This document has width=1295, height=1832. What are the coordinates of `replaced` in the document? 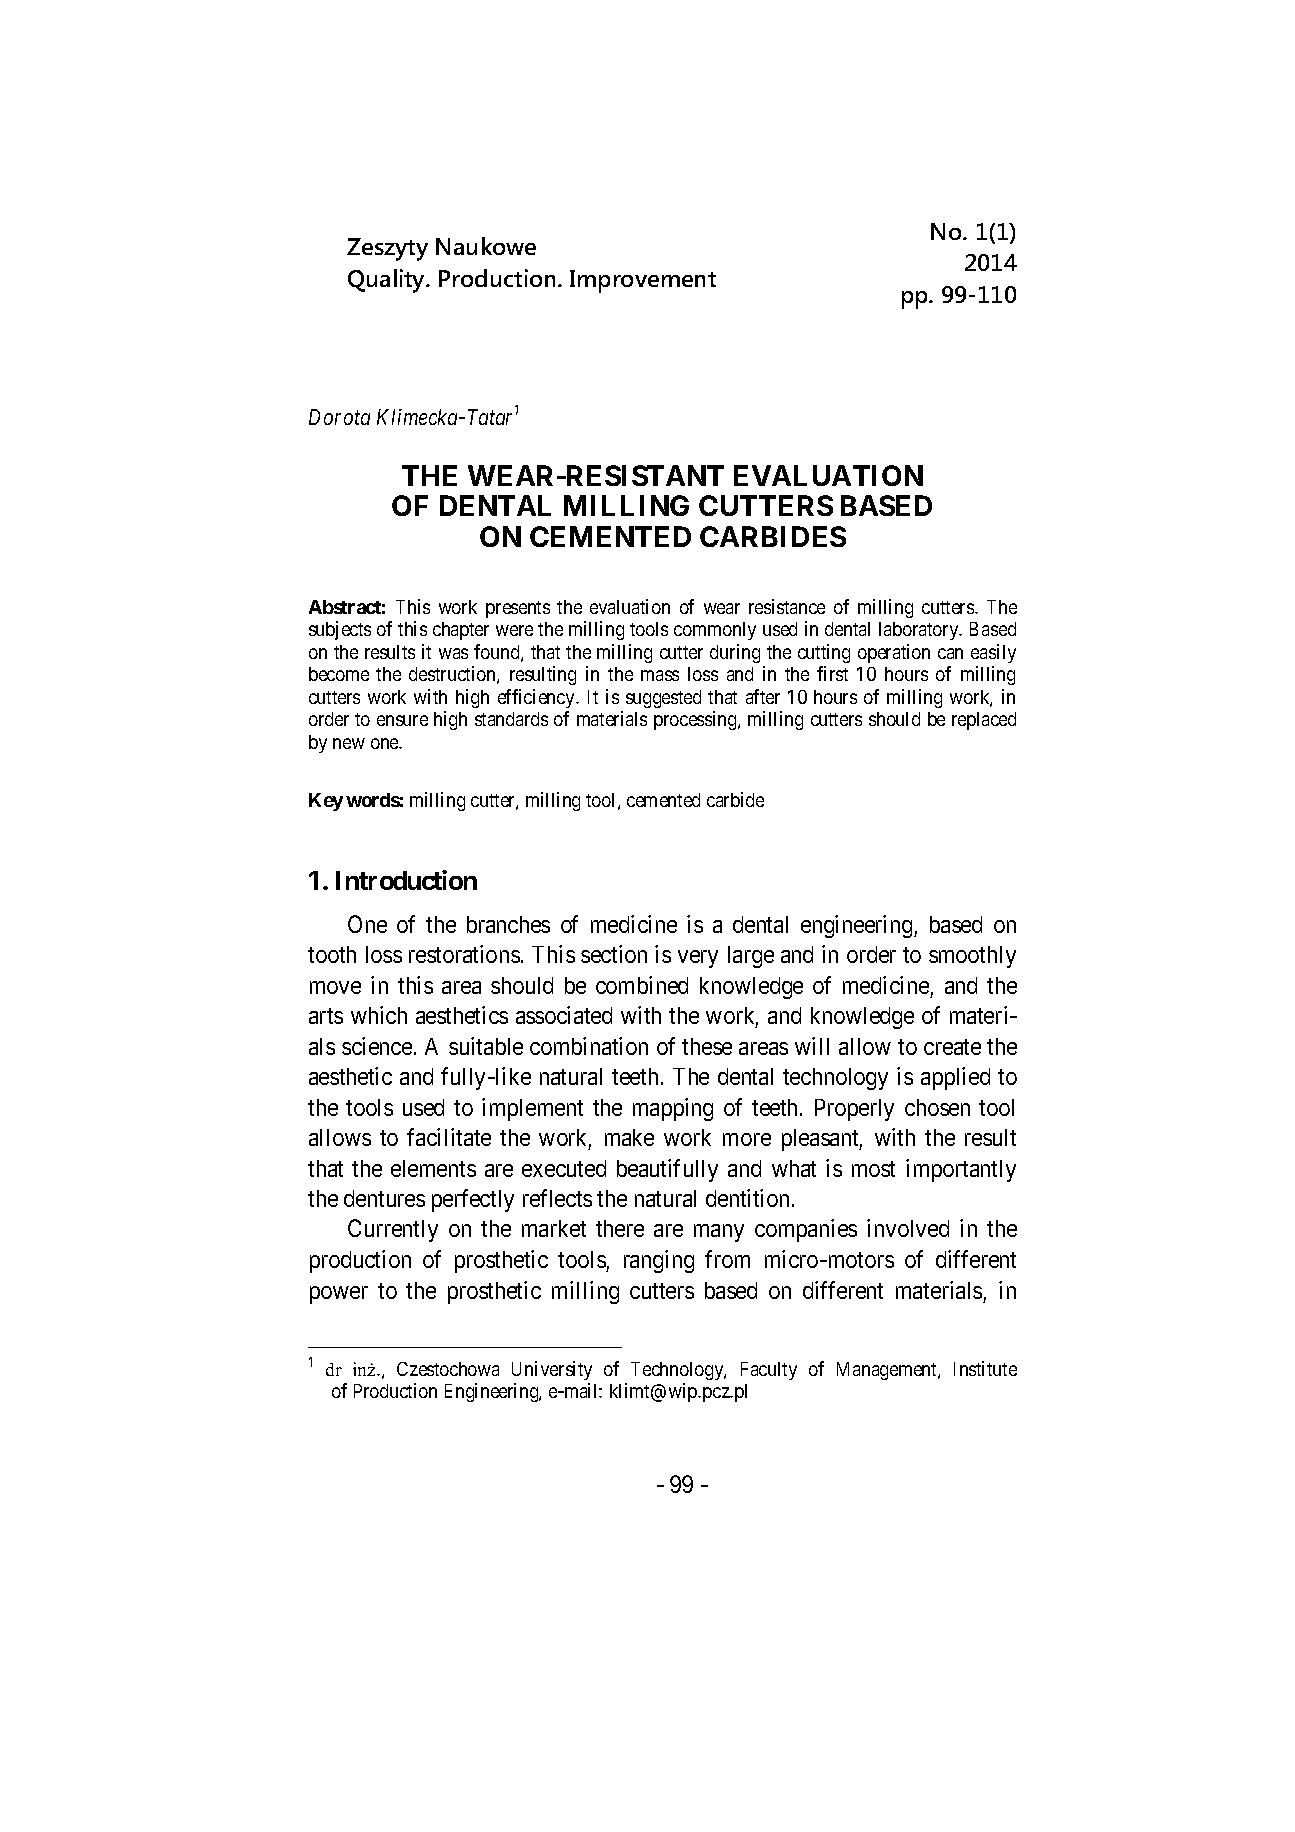 It's located at (984, 721).
